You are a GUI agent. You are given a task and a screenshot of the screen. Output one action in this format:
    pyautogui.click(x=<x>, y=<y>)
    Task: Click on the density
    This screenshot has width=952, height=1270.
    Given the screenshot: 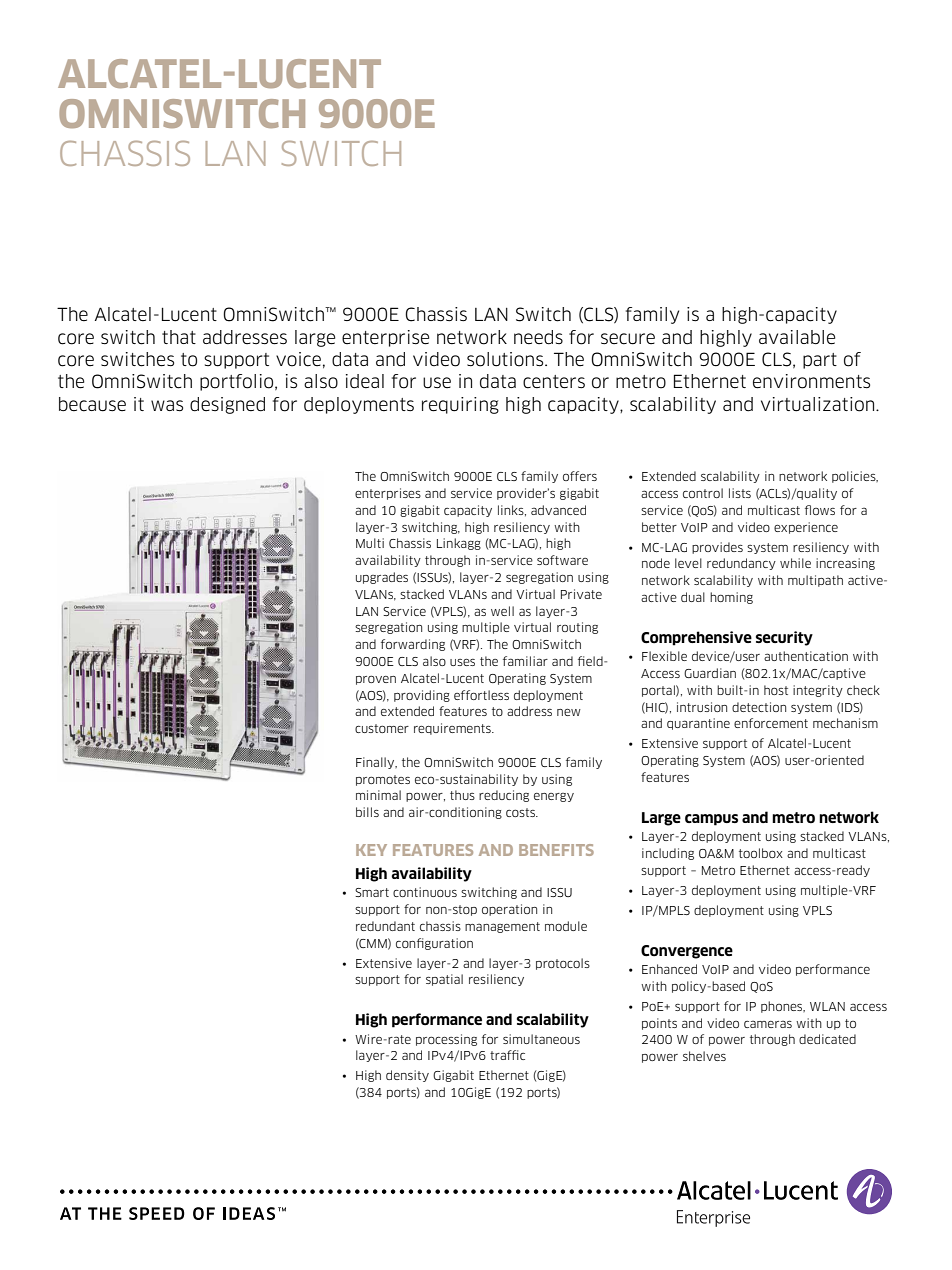 What is the action you would take?
    pyautogui.click(x=407, y=1076)
